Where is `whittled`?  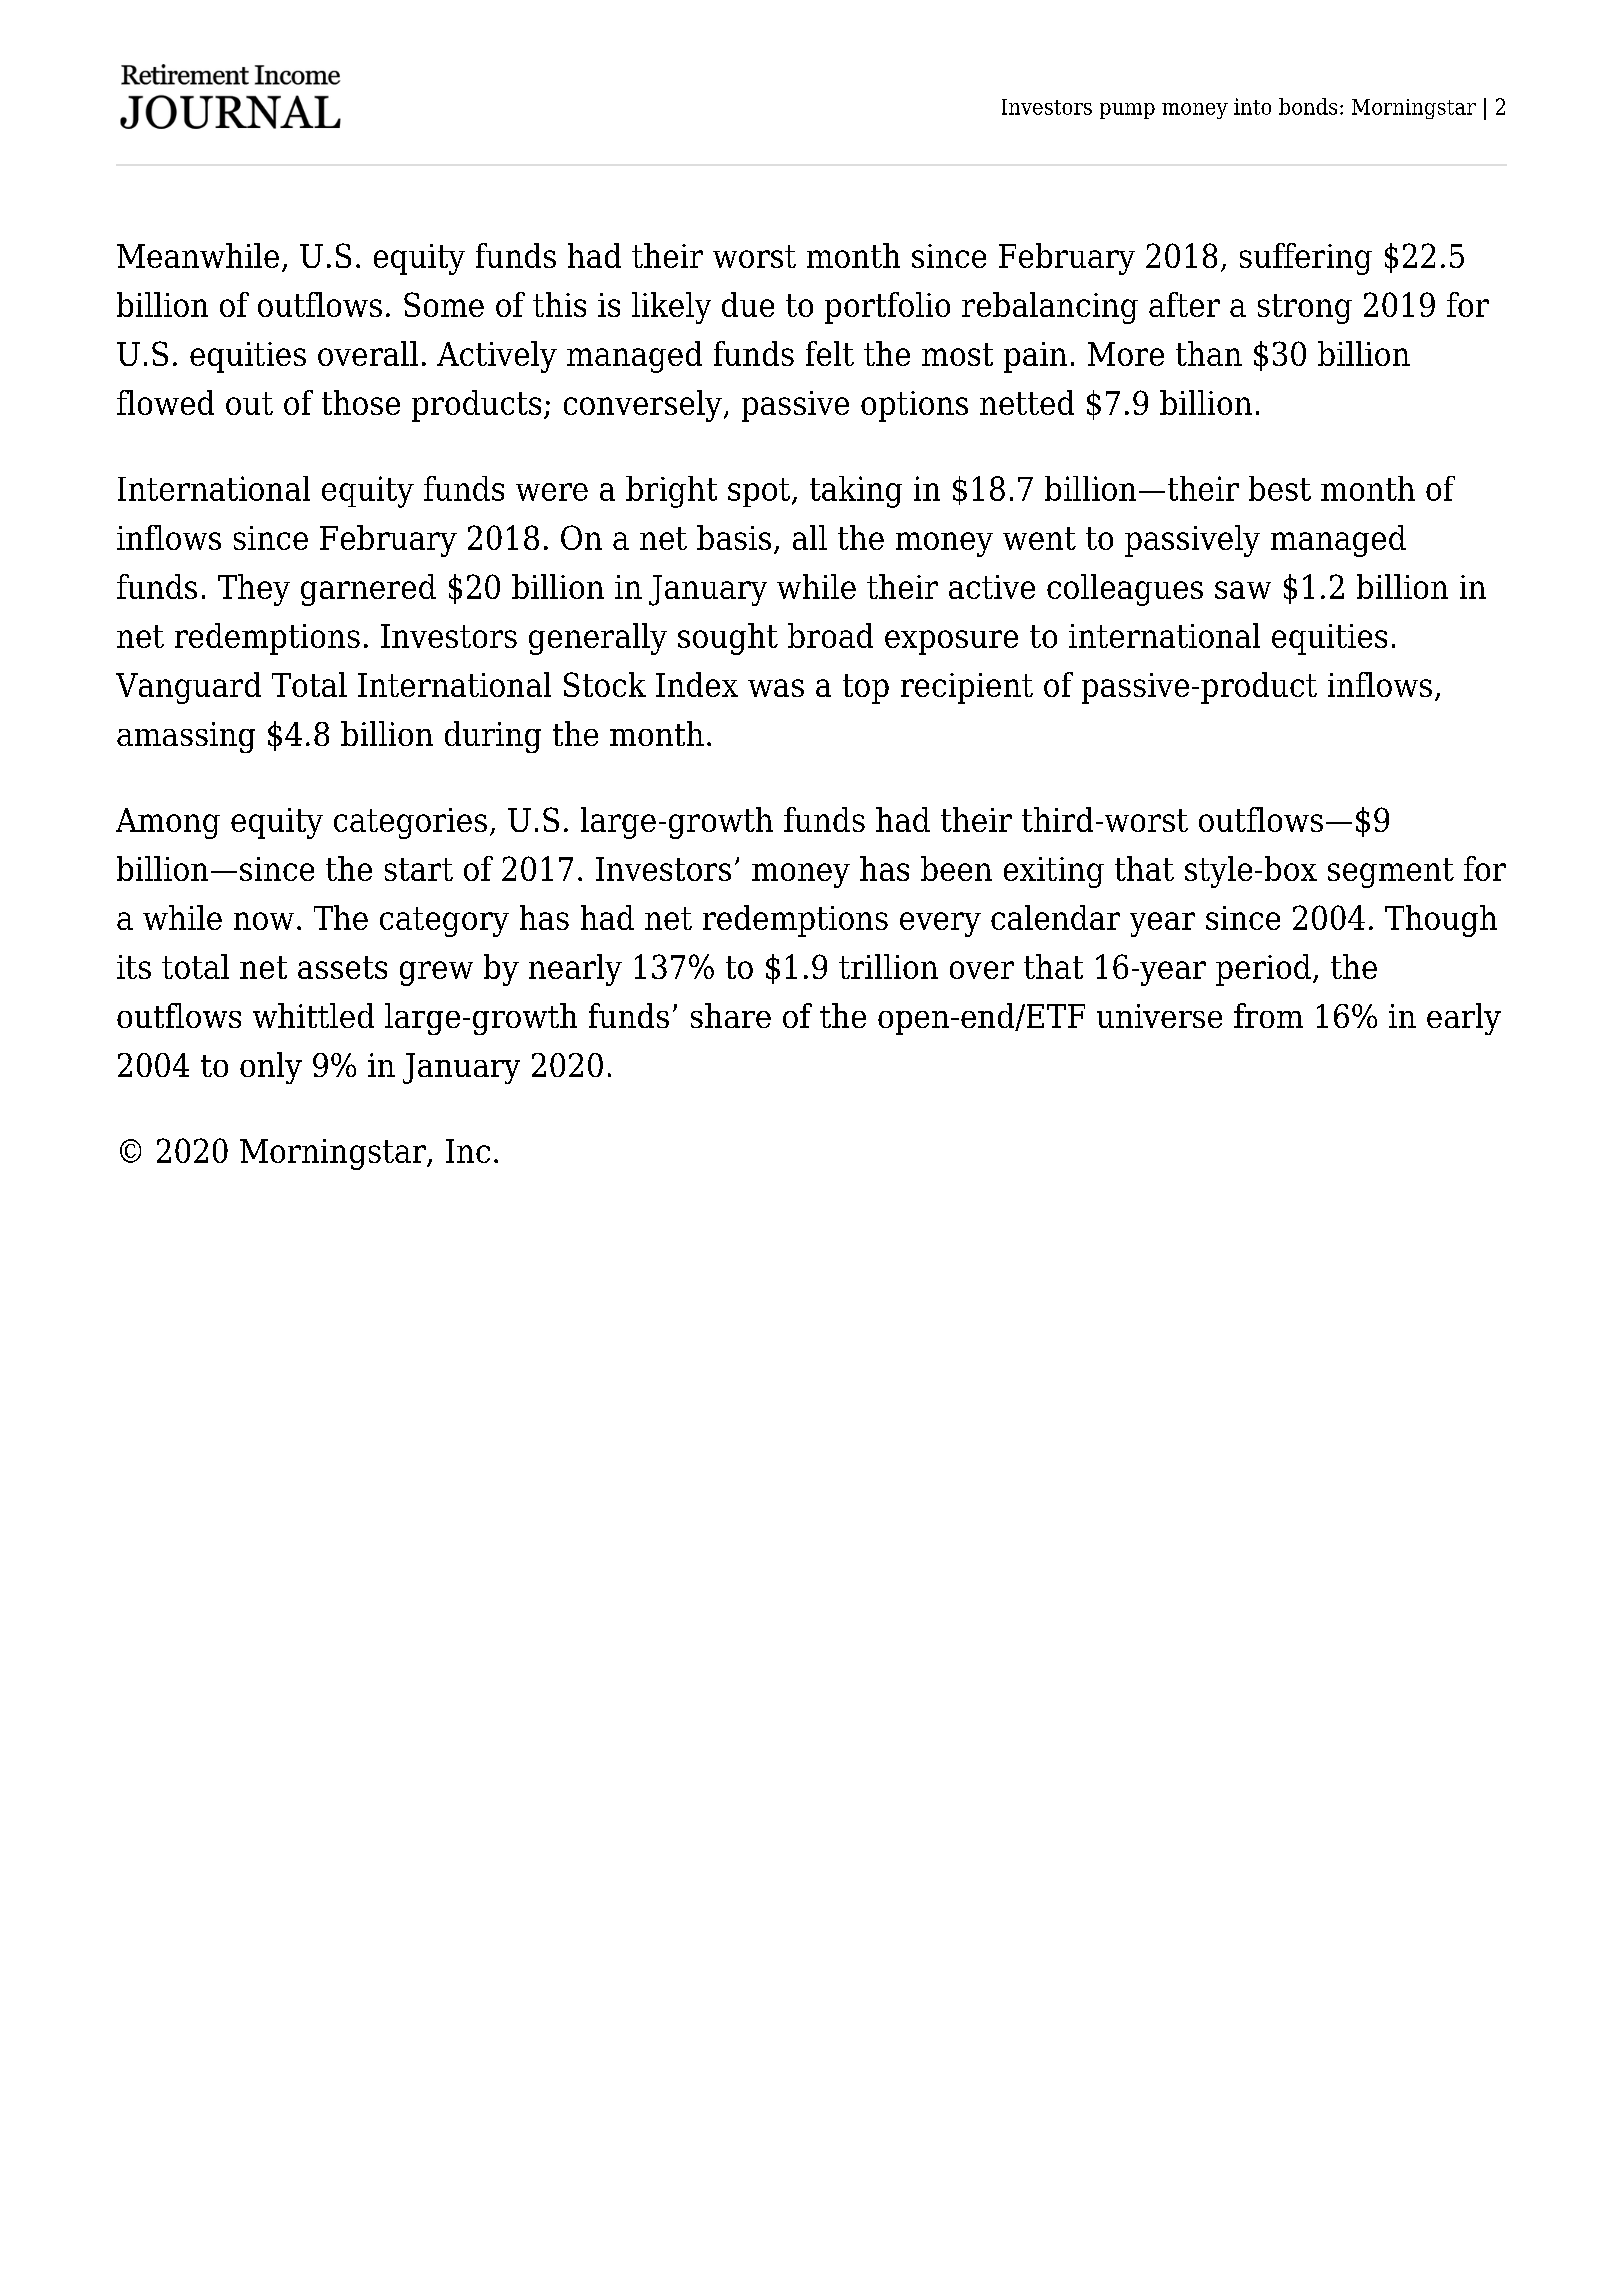
whittled is located at coordinates (313, 1015).
